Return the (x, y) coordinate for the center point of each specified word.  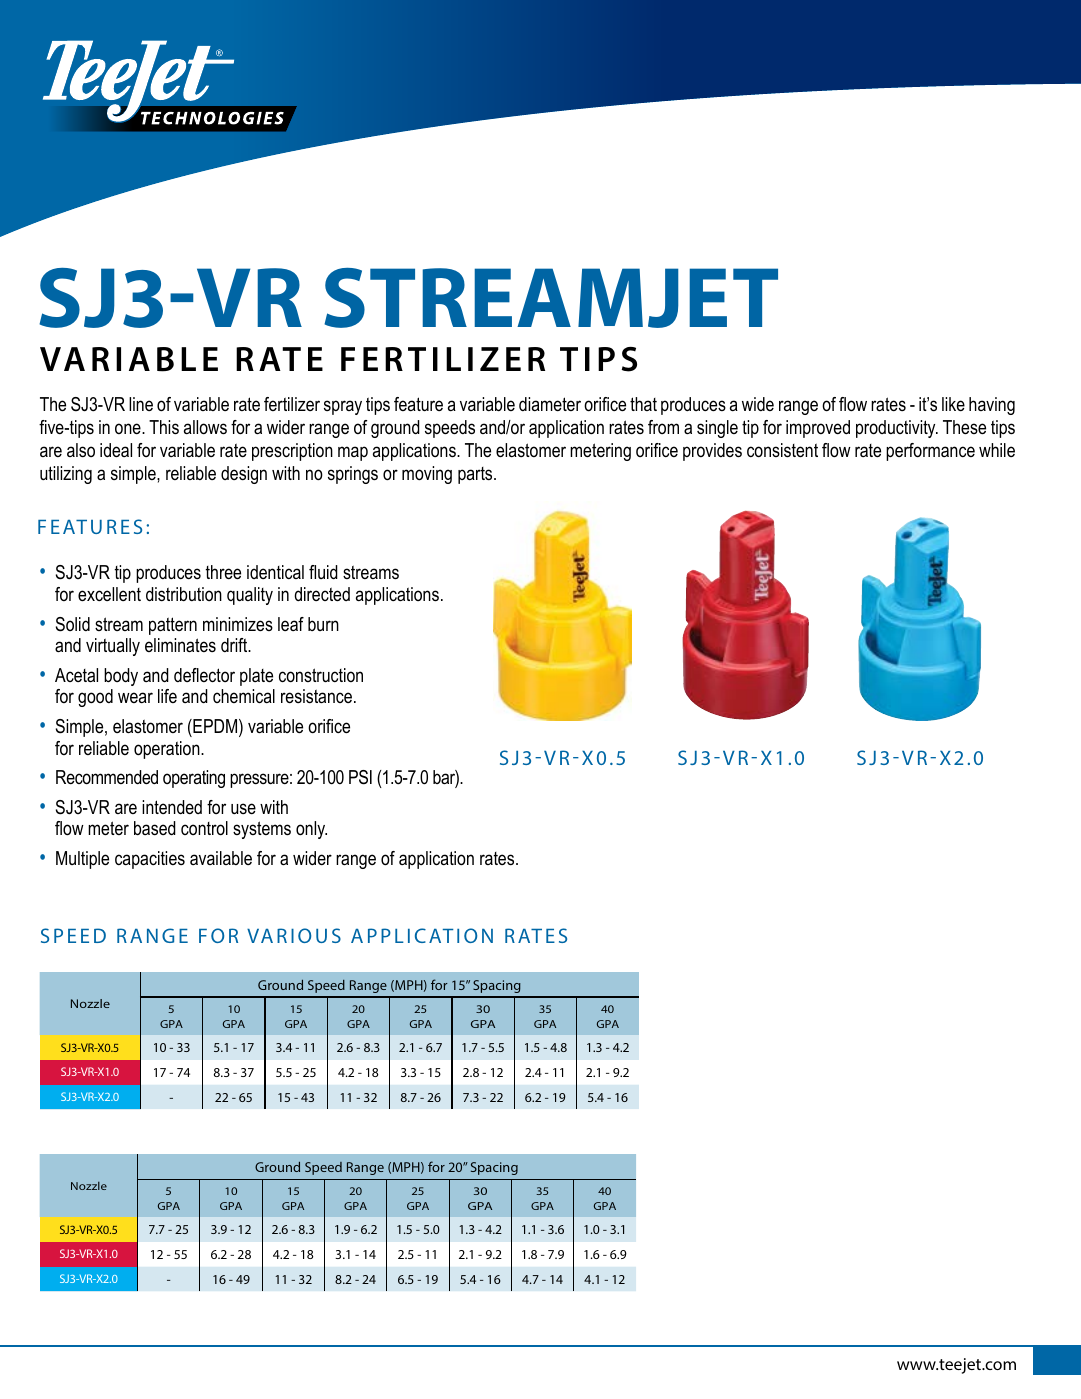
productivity (897, 429)
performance (930, 452)
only (311, 830)
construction (321, 675)
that (643, 404)
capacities (150, 860)
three (223, 572)
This (164, 427)
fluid (323, 572)
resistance (318, 696)
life (167, 696)
